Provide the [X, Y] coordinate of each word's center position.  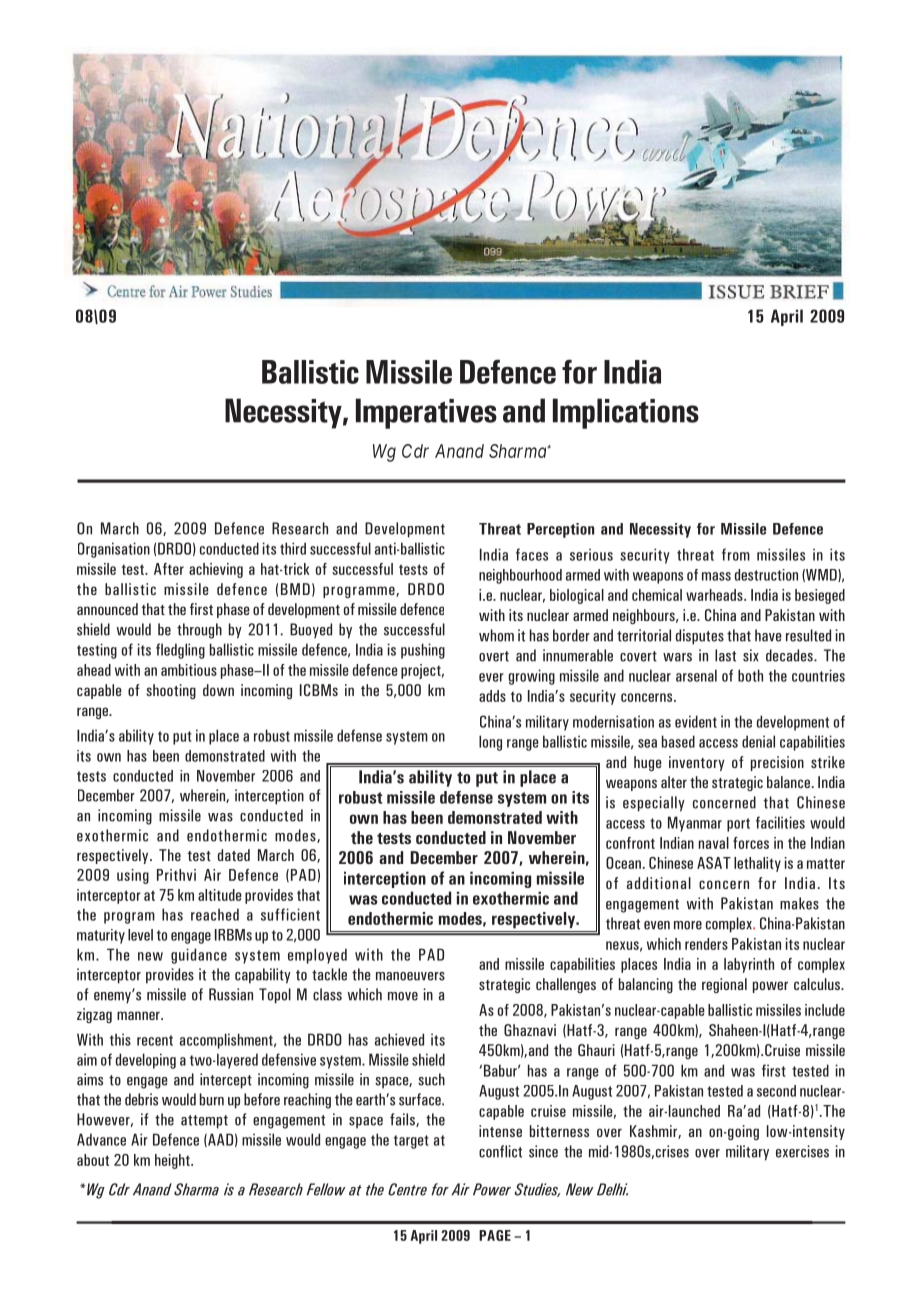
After [169, 569]
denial [758, 741]
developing [146, 1061]
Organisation [114, 550]
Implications [626, 413]
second [776, 1091]
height [173, 1161]
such [431, 1079]
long [490, 743]
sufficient [290, 914]
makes [799, 903]
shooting [171, 691]
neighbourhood [520, 576]
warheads [715, 595]
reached [215, 914]
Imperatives [426, 413]
